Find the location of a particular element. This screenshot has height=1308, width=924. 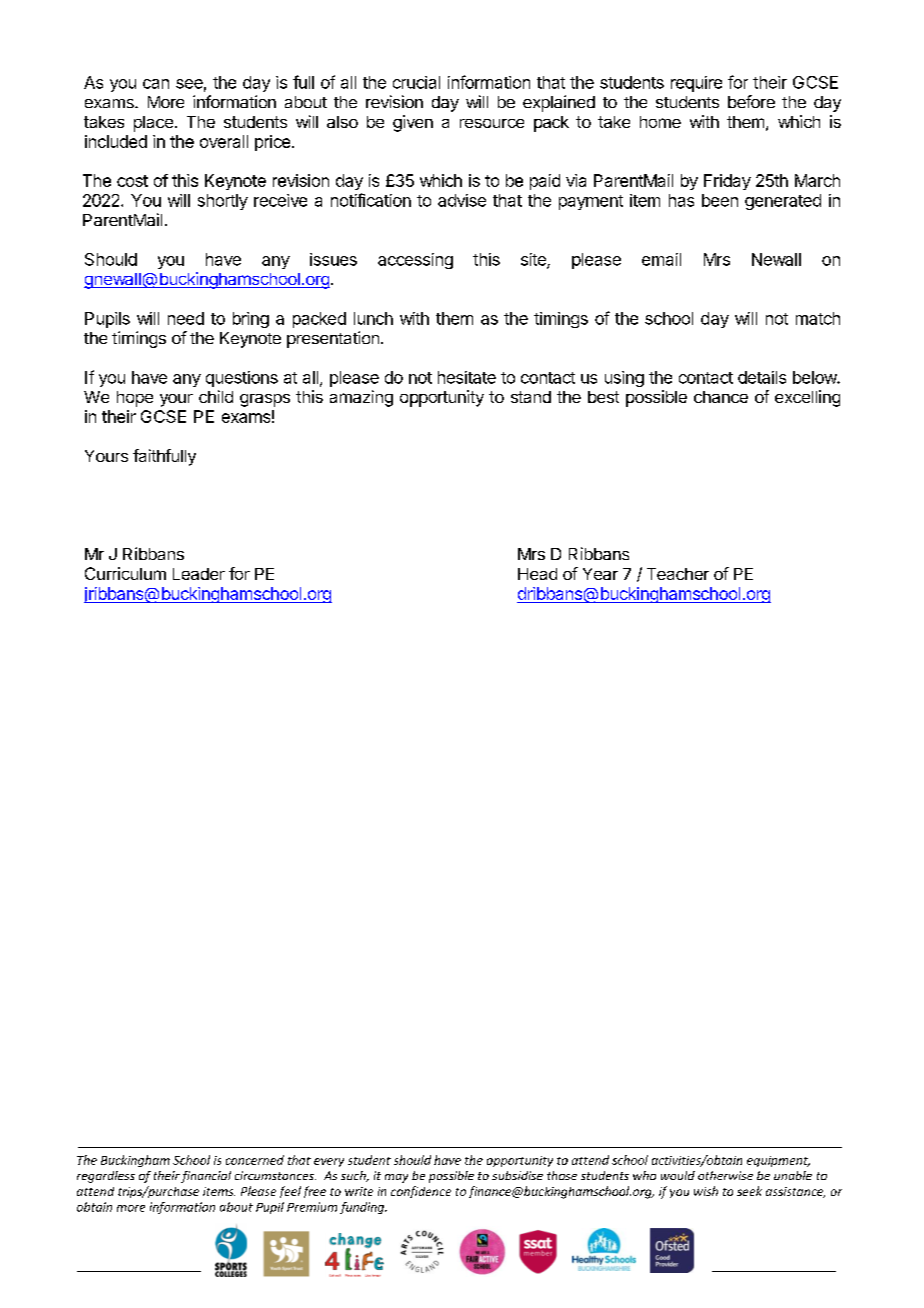

confidence is located at coordinates (421, 1192).
